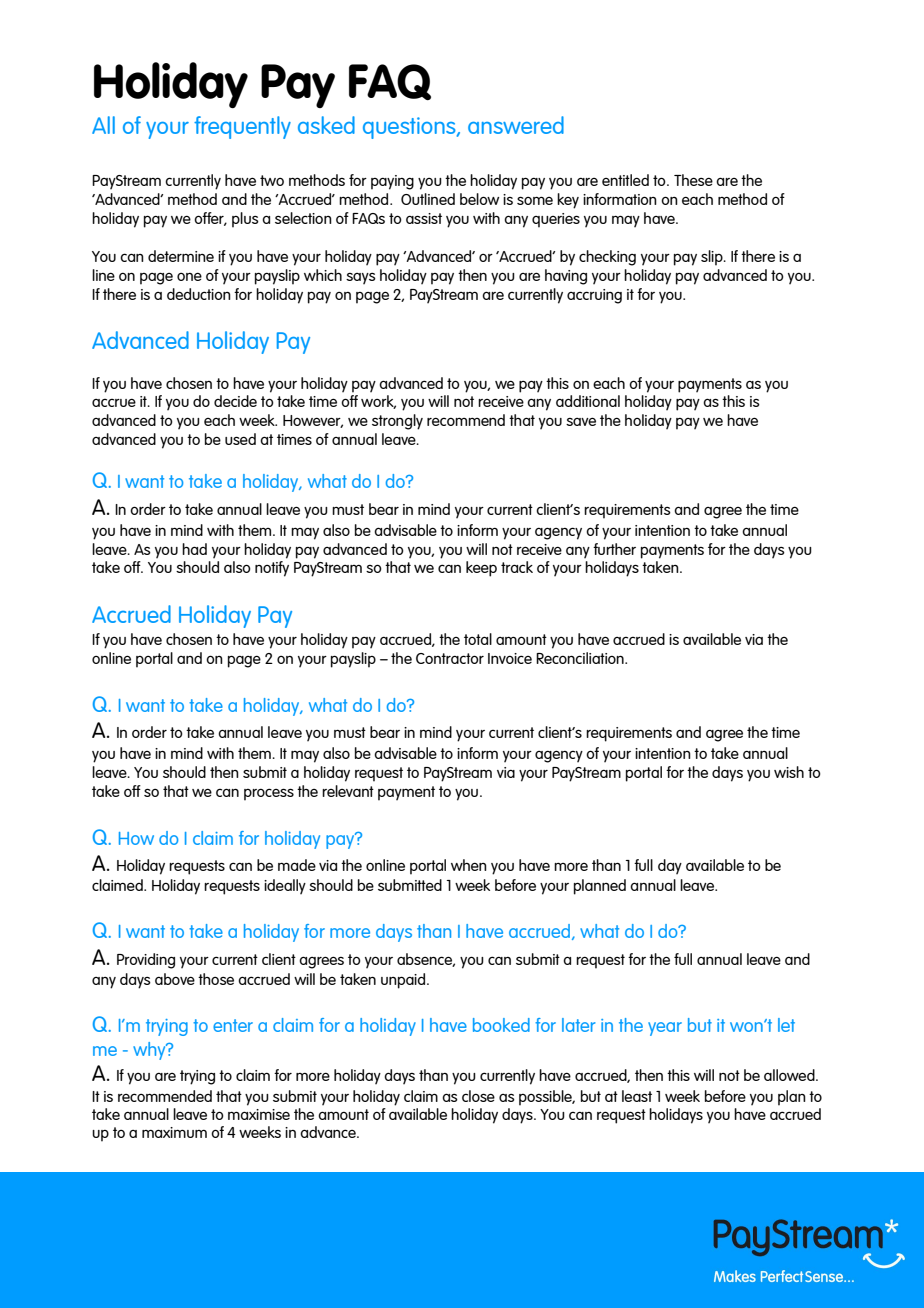  I want to click on maximise, so click(259, 1114).
